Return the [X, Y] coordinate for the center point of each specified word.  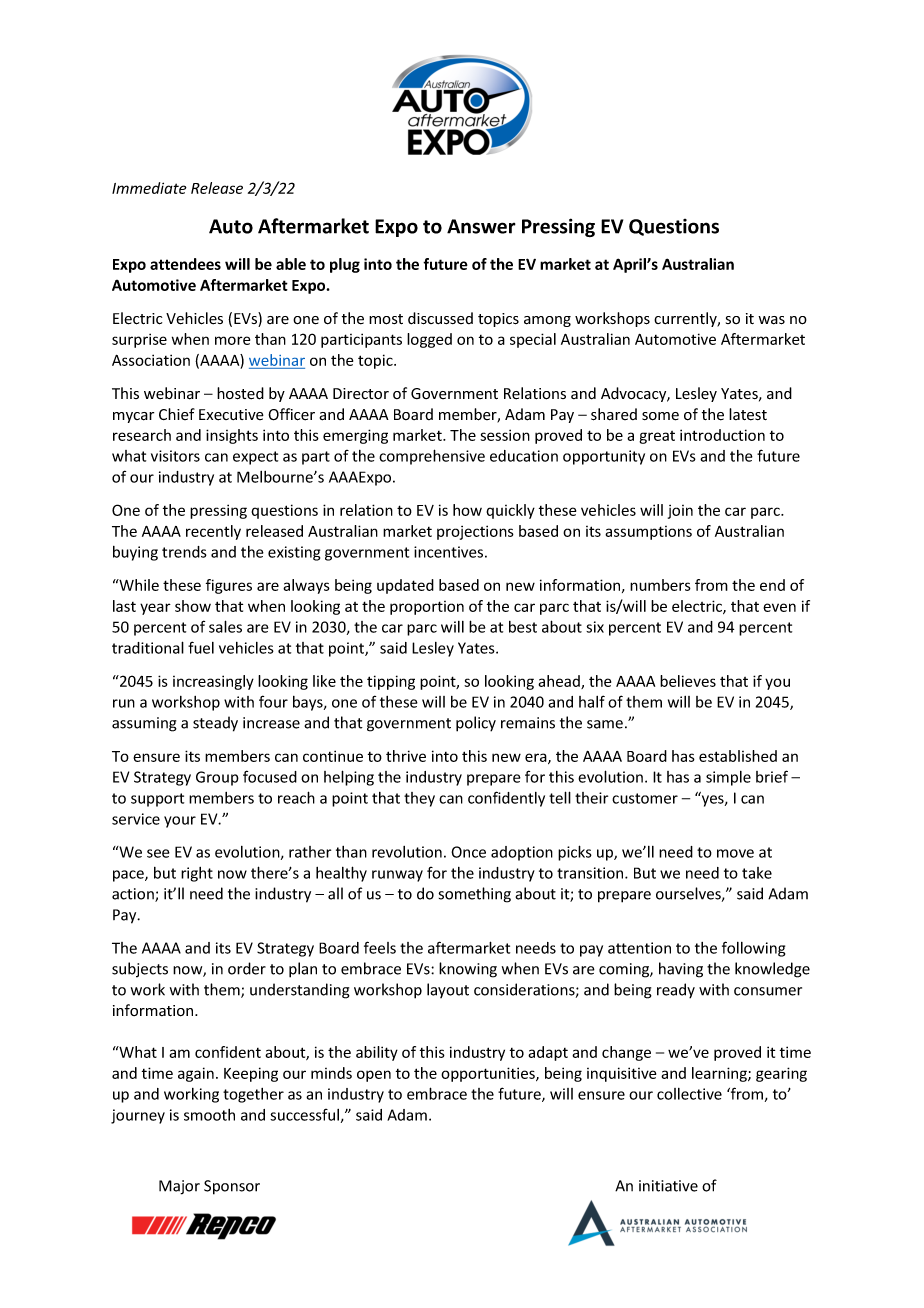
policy [476, 724]
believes [688, 681]
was [771, 320]
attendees [185, 264]
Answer [481, 226]
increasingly [213, 682]
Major [179, 1187]
